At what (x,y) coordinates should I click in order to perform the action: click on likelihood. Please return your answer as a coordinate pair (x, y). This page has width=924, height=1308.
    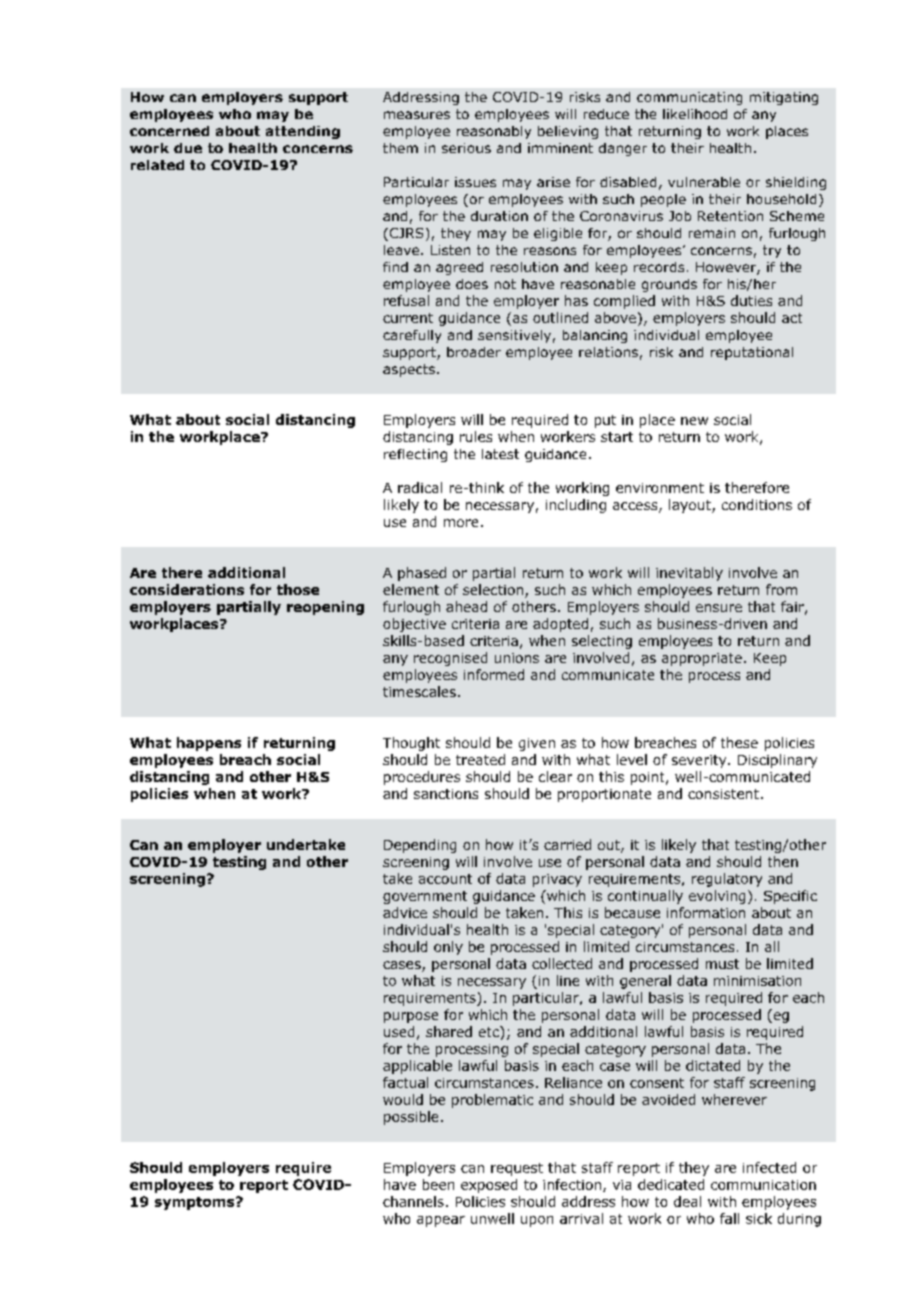
    Looking at the image, I should click on (695, 114).
